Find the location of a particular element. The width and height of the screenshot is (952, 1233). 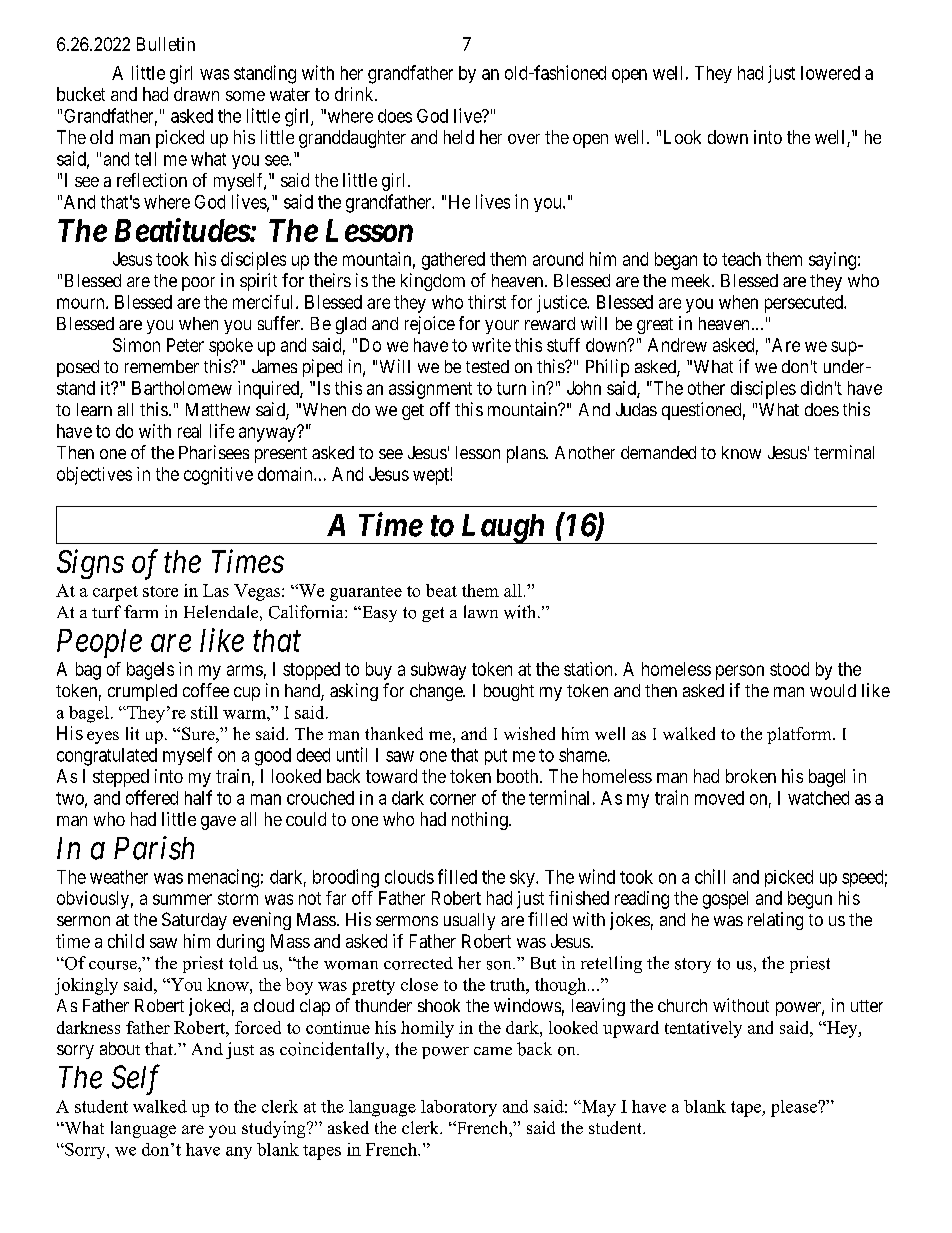

about is located at coordinates (120, 1048).
